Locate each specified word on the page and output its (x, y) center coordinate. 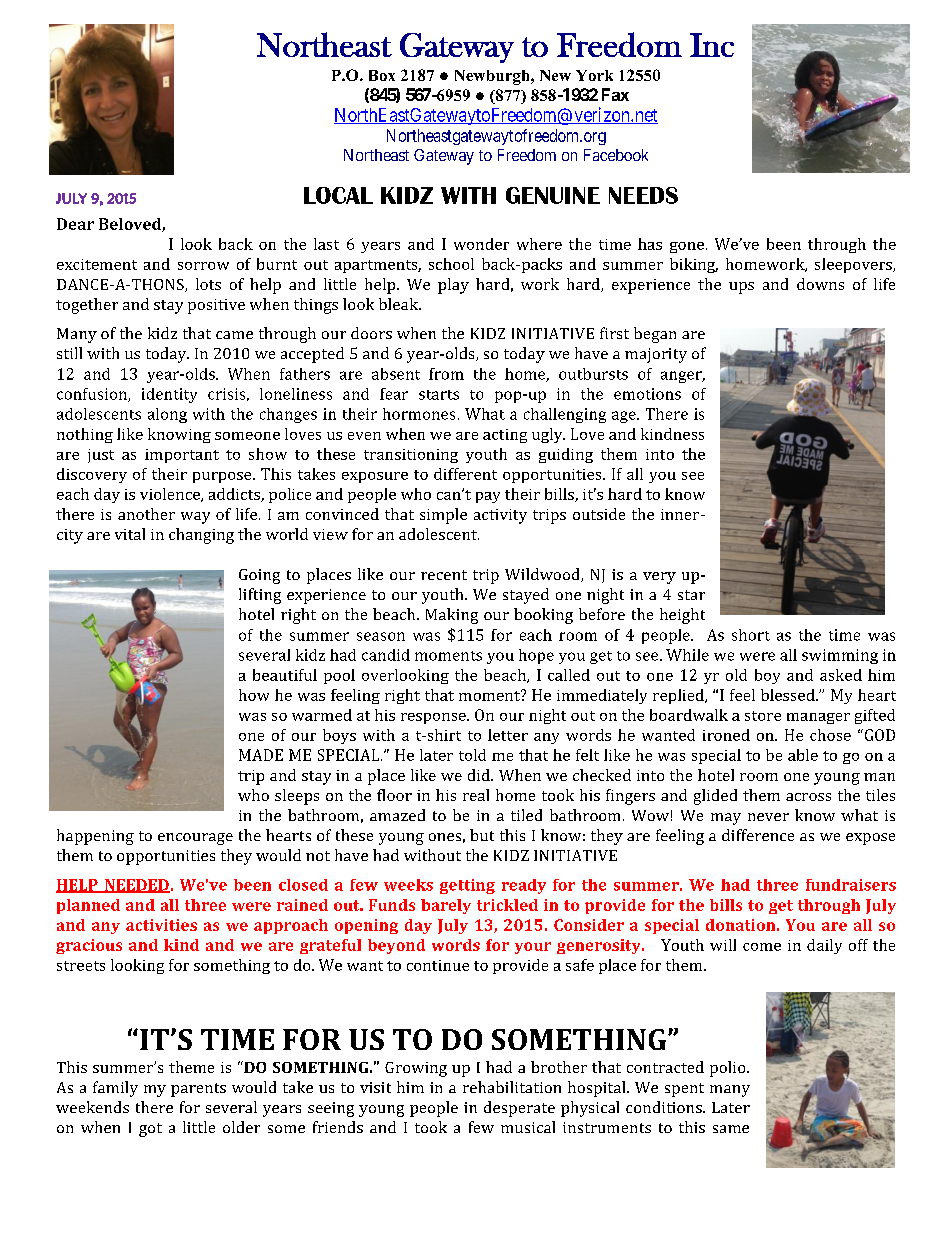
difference (758, 835)
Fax (615, 94)
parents (198, 1090)
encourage (195, 839)
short (751, 635)
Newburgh (493, 77)
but (482, 835)
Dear (75, 224)
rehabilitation (512, 1087)
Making (452, 616)
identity (169, 395)
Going (259, 576)
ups (741, 288)
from (446, 374)
